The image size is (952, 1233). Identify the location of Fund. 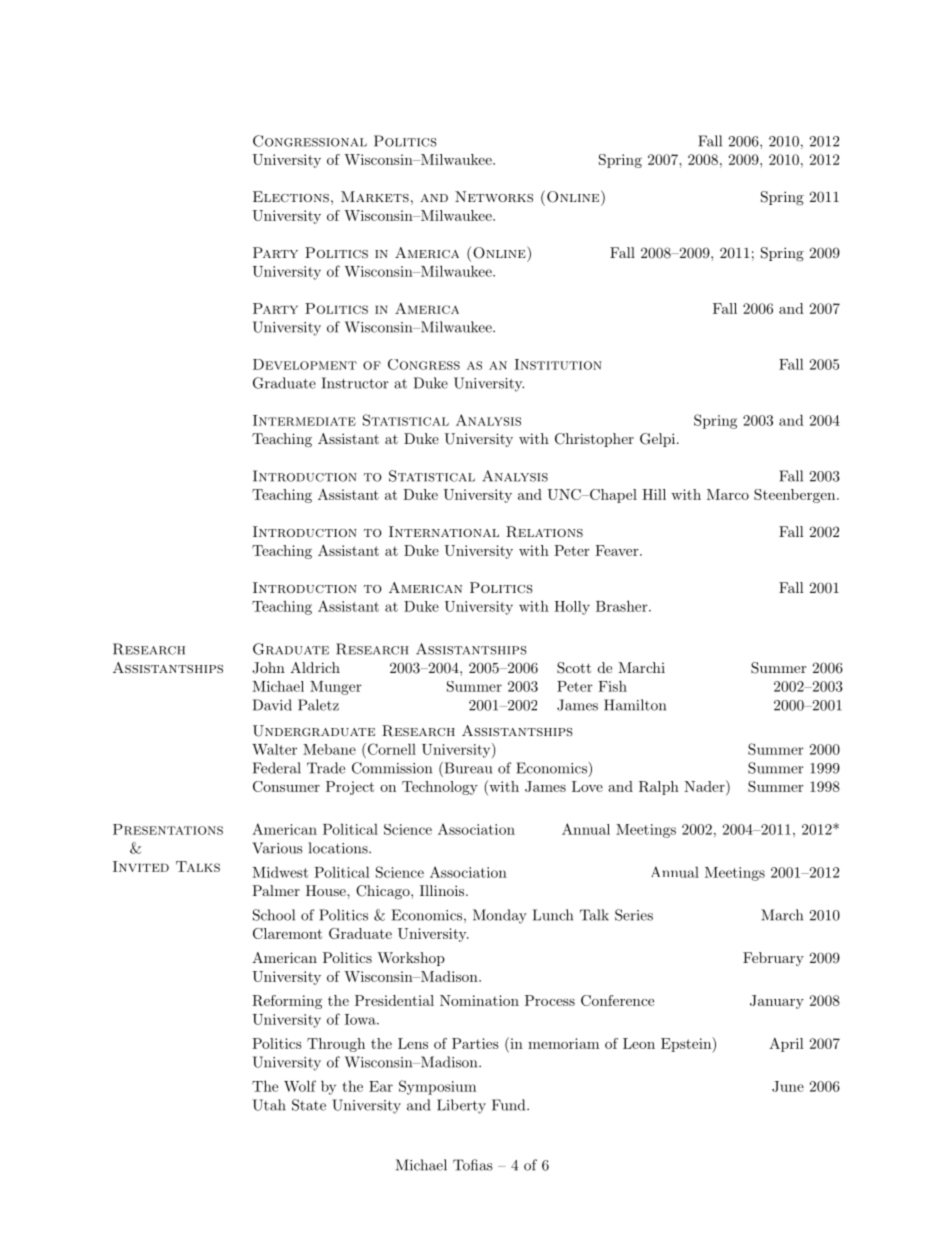
(510, 1105).
